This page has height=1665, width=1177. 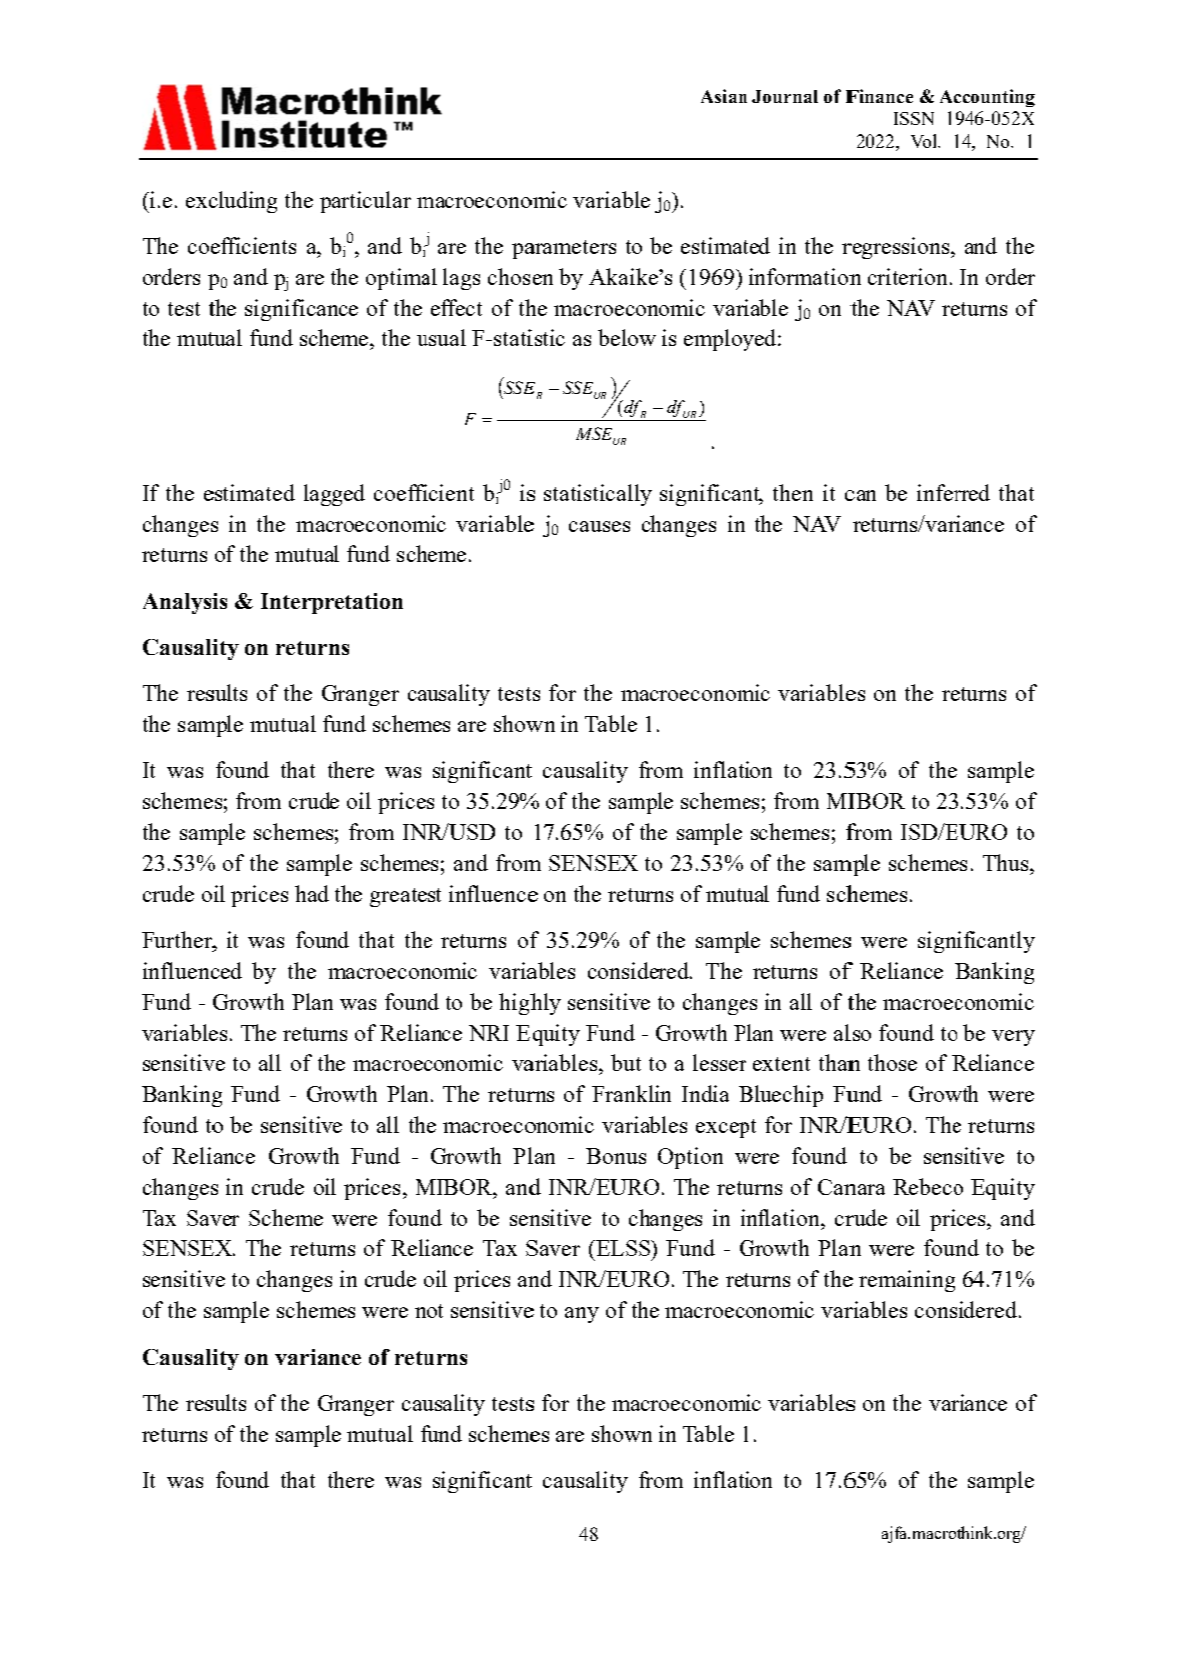 I want to click on particular, so click(x=365, y=202).
